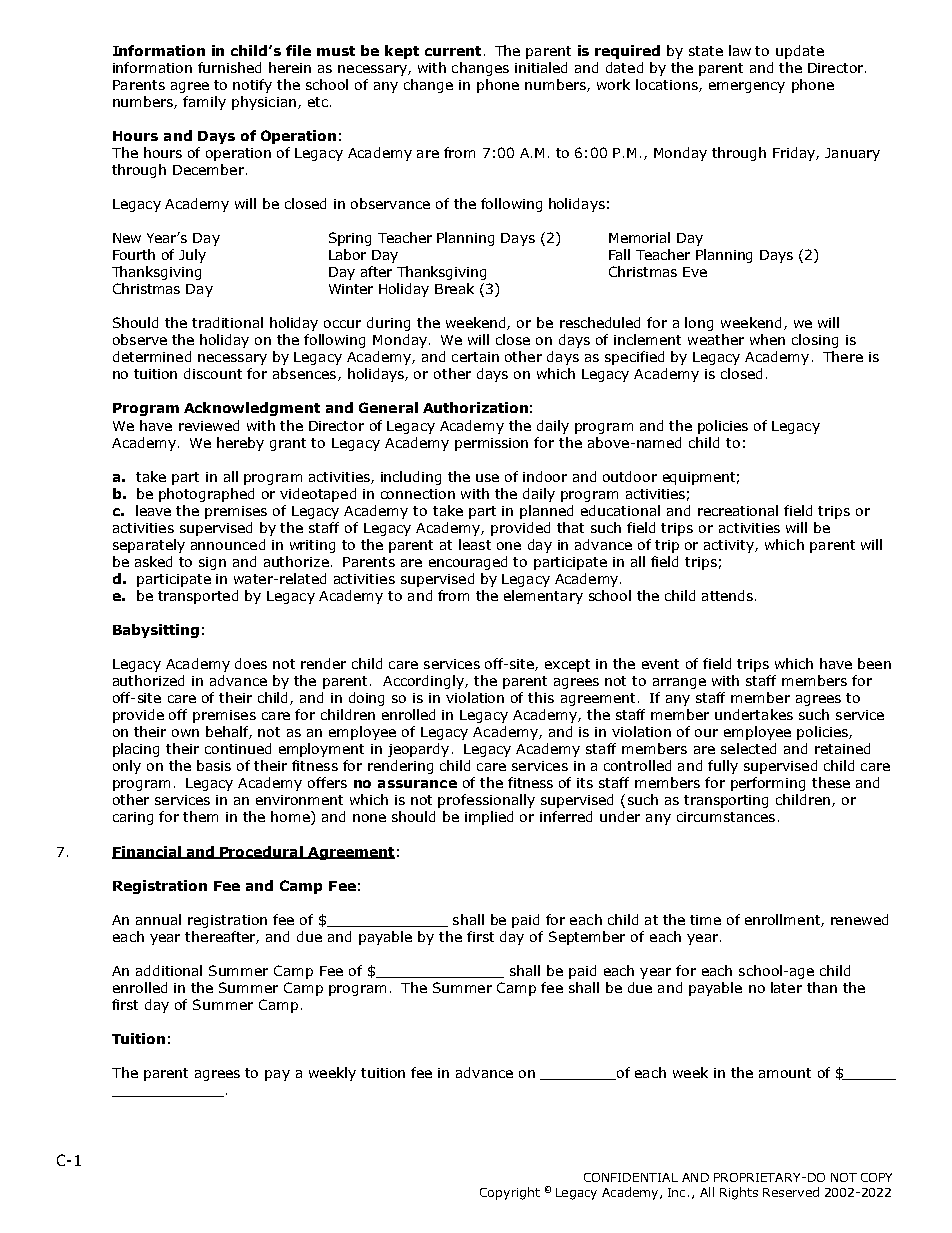  I want to click on additional, so click(169, 970).
